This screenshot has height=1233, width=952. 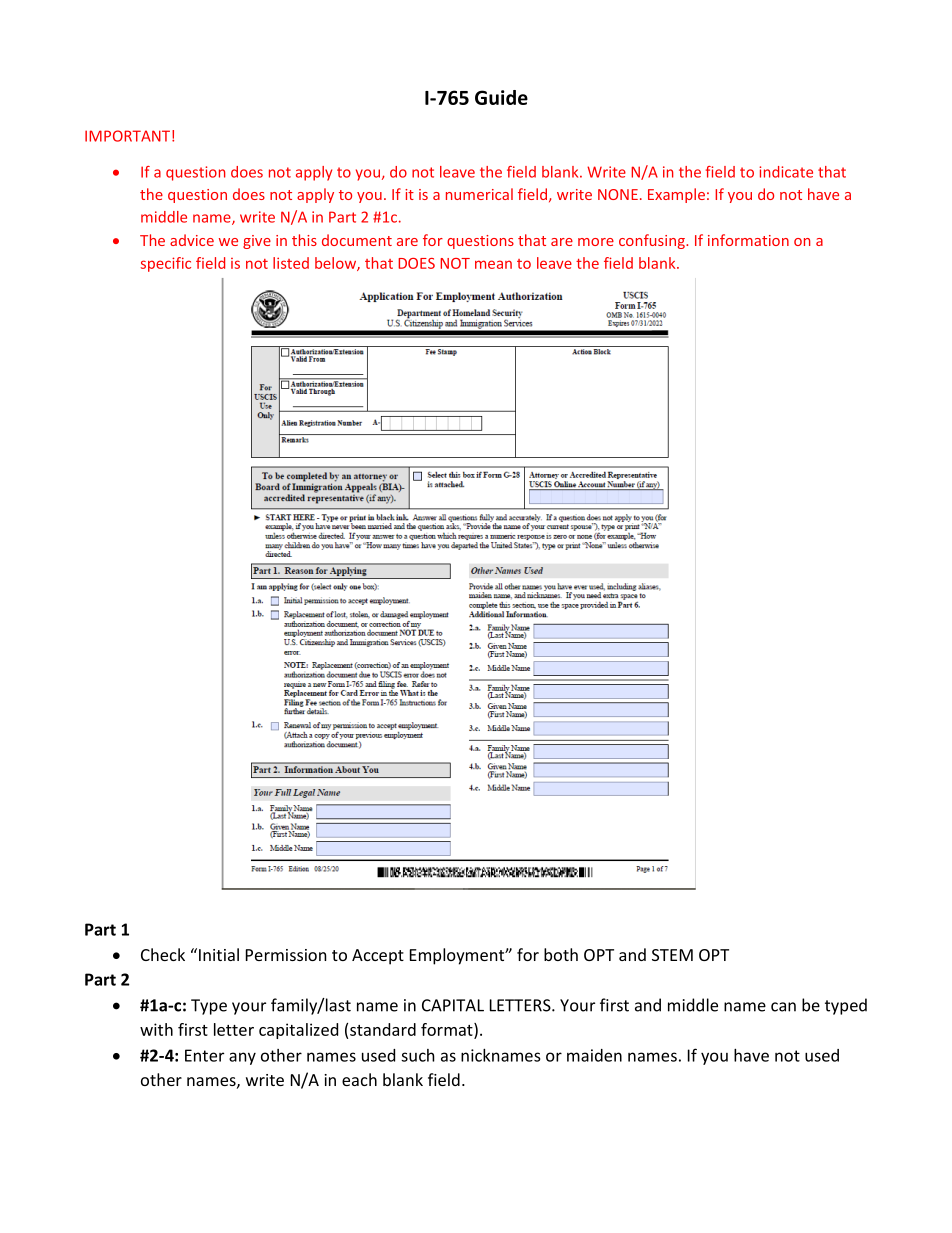 I want to click on give, so click(x=257, y=242).
